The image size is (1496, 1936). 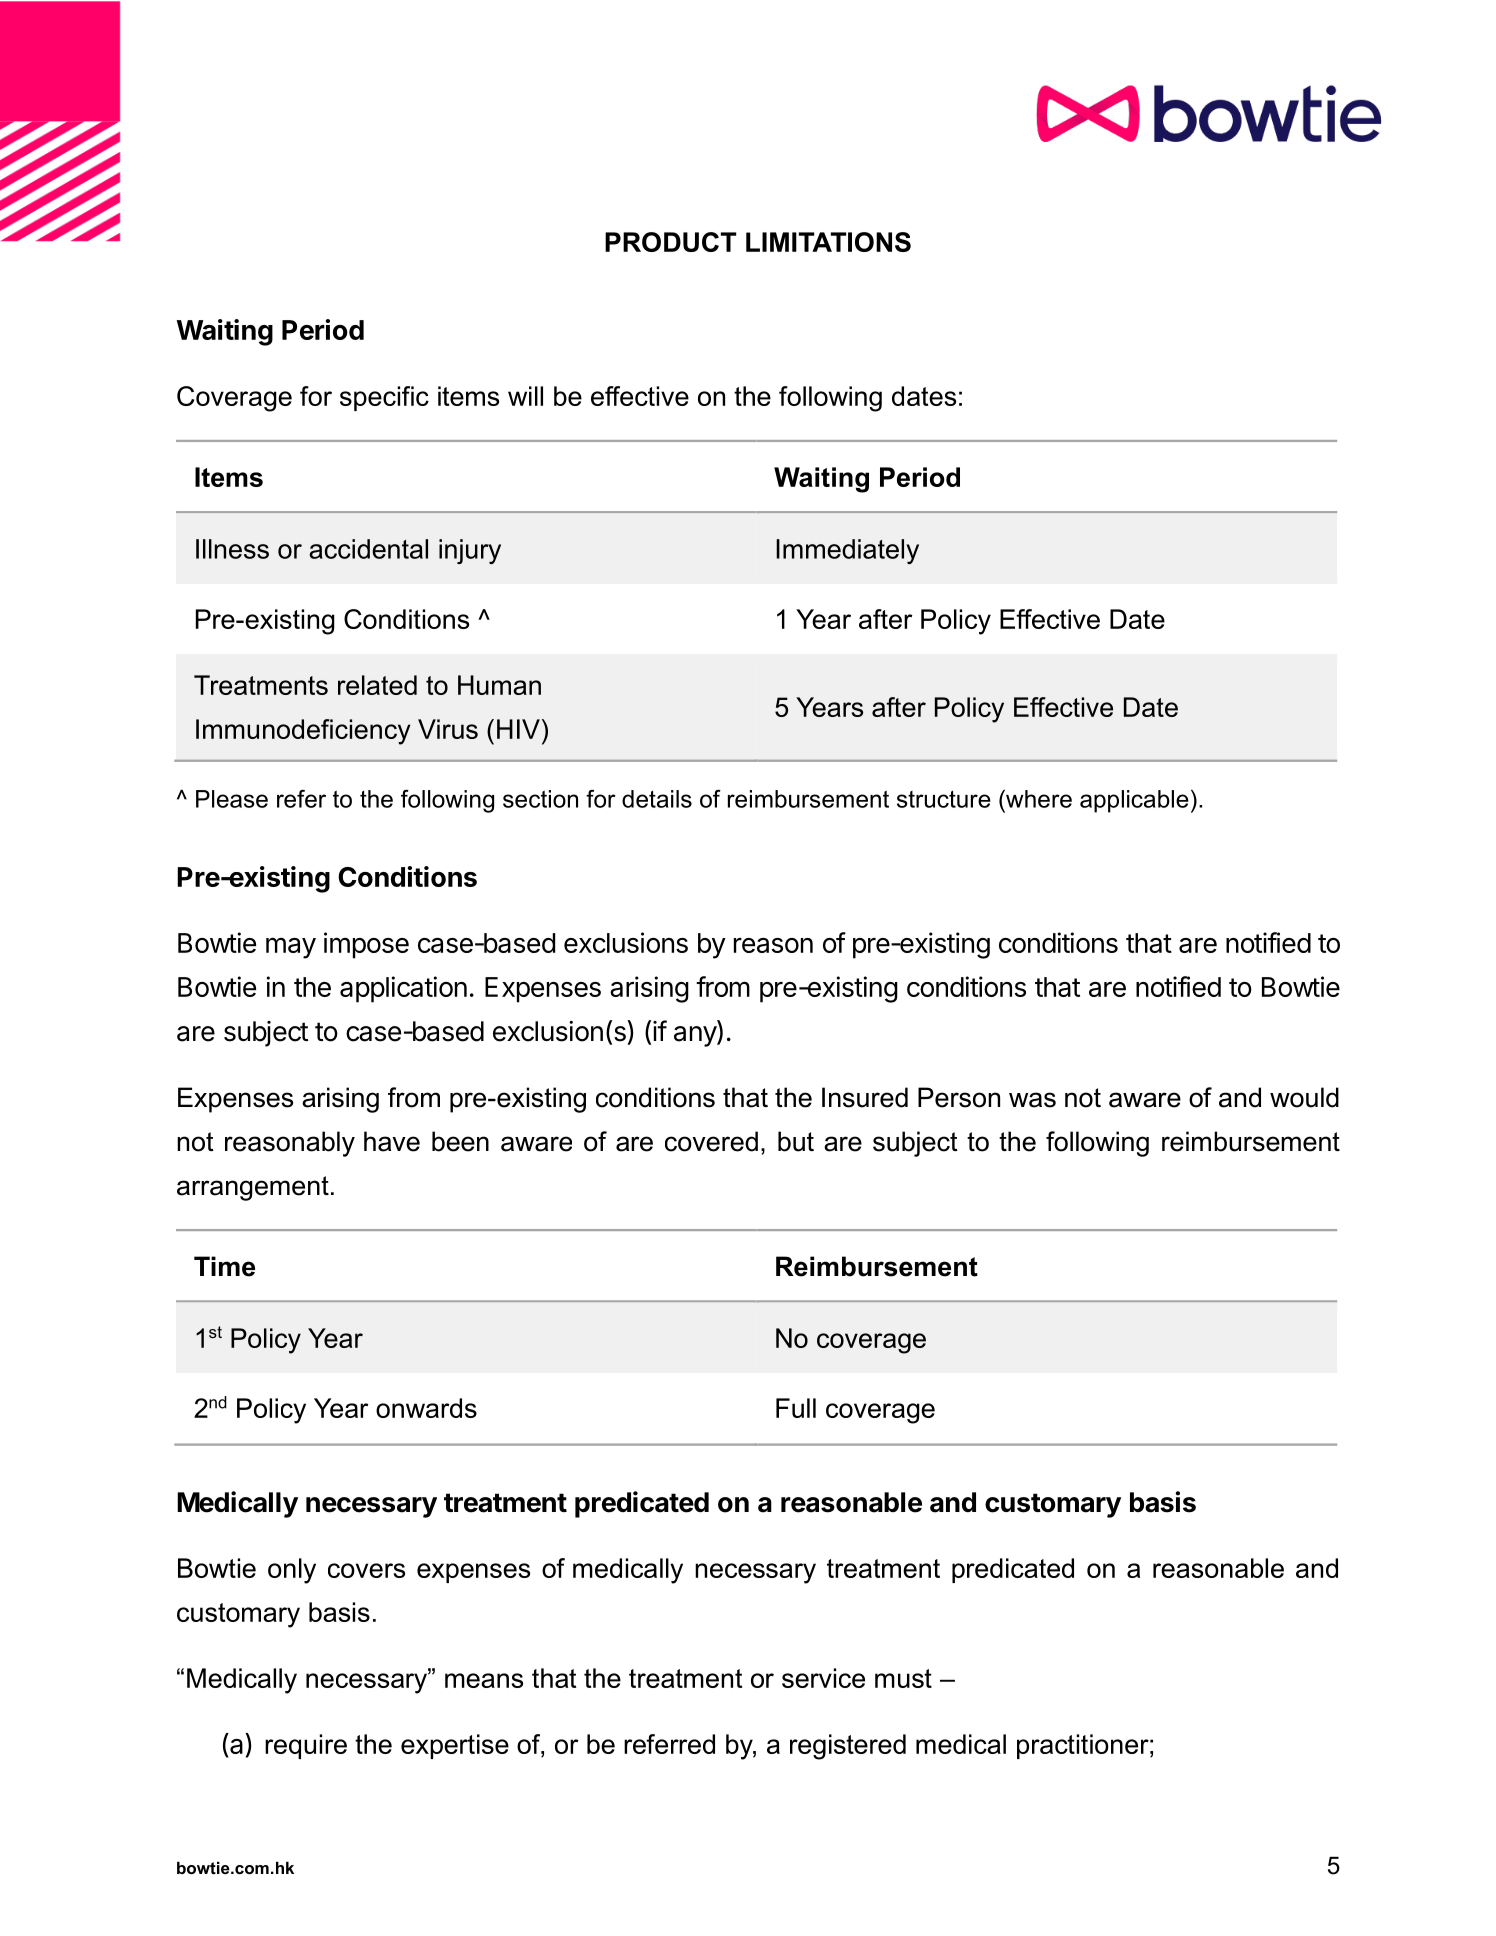 I want to click on Full, so click(x=796, y=1408).
